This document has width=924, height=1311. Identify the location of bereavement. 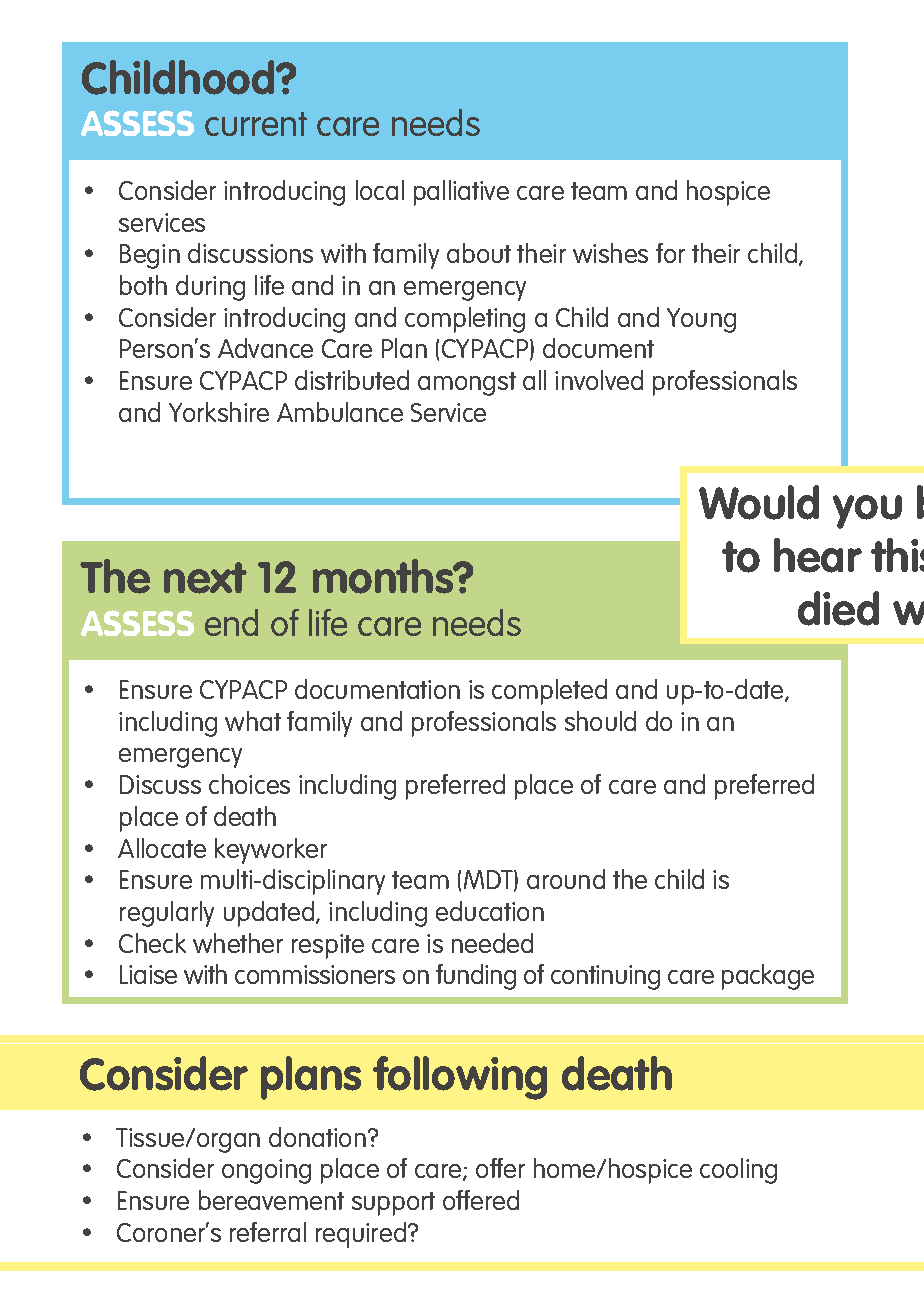
(271, 1200).
